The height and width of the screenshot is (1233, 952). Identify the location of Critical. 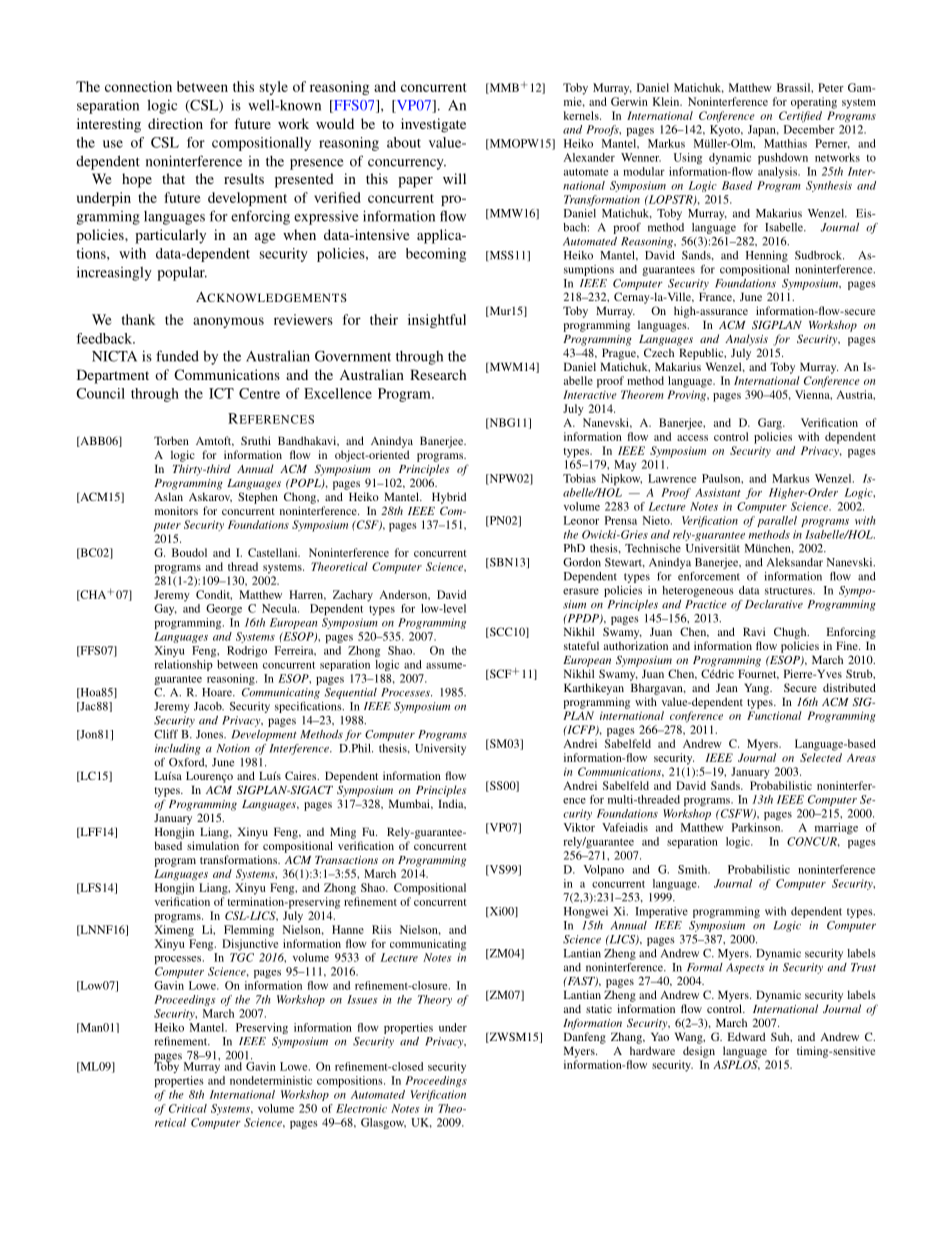
(188, 1108).
